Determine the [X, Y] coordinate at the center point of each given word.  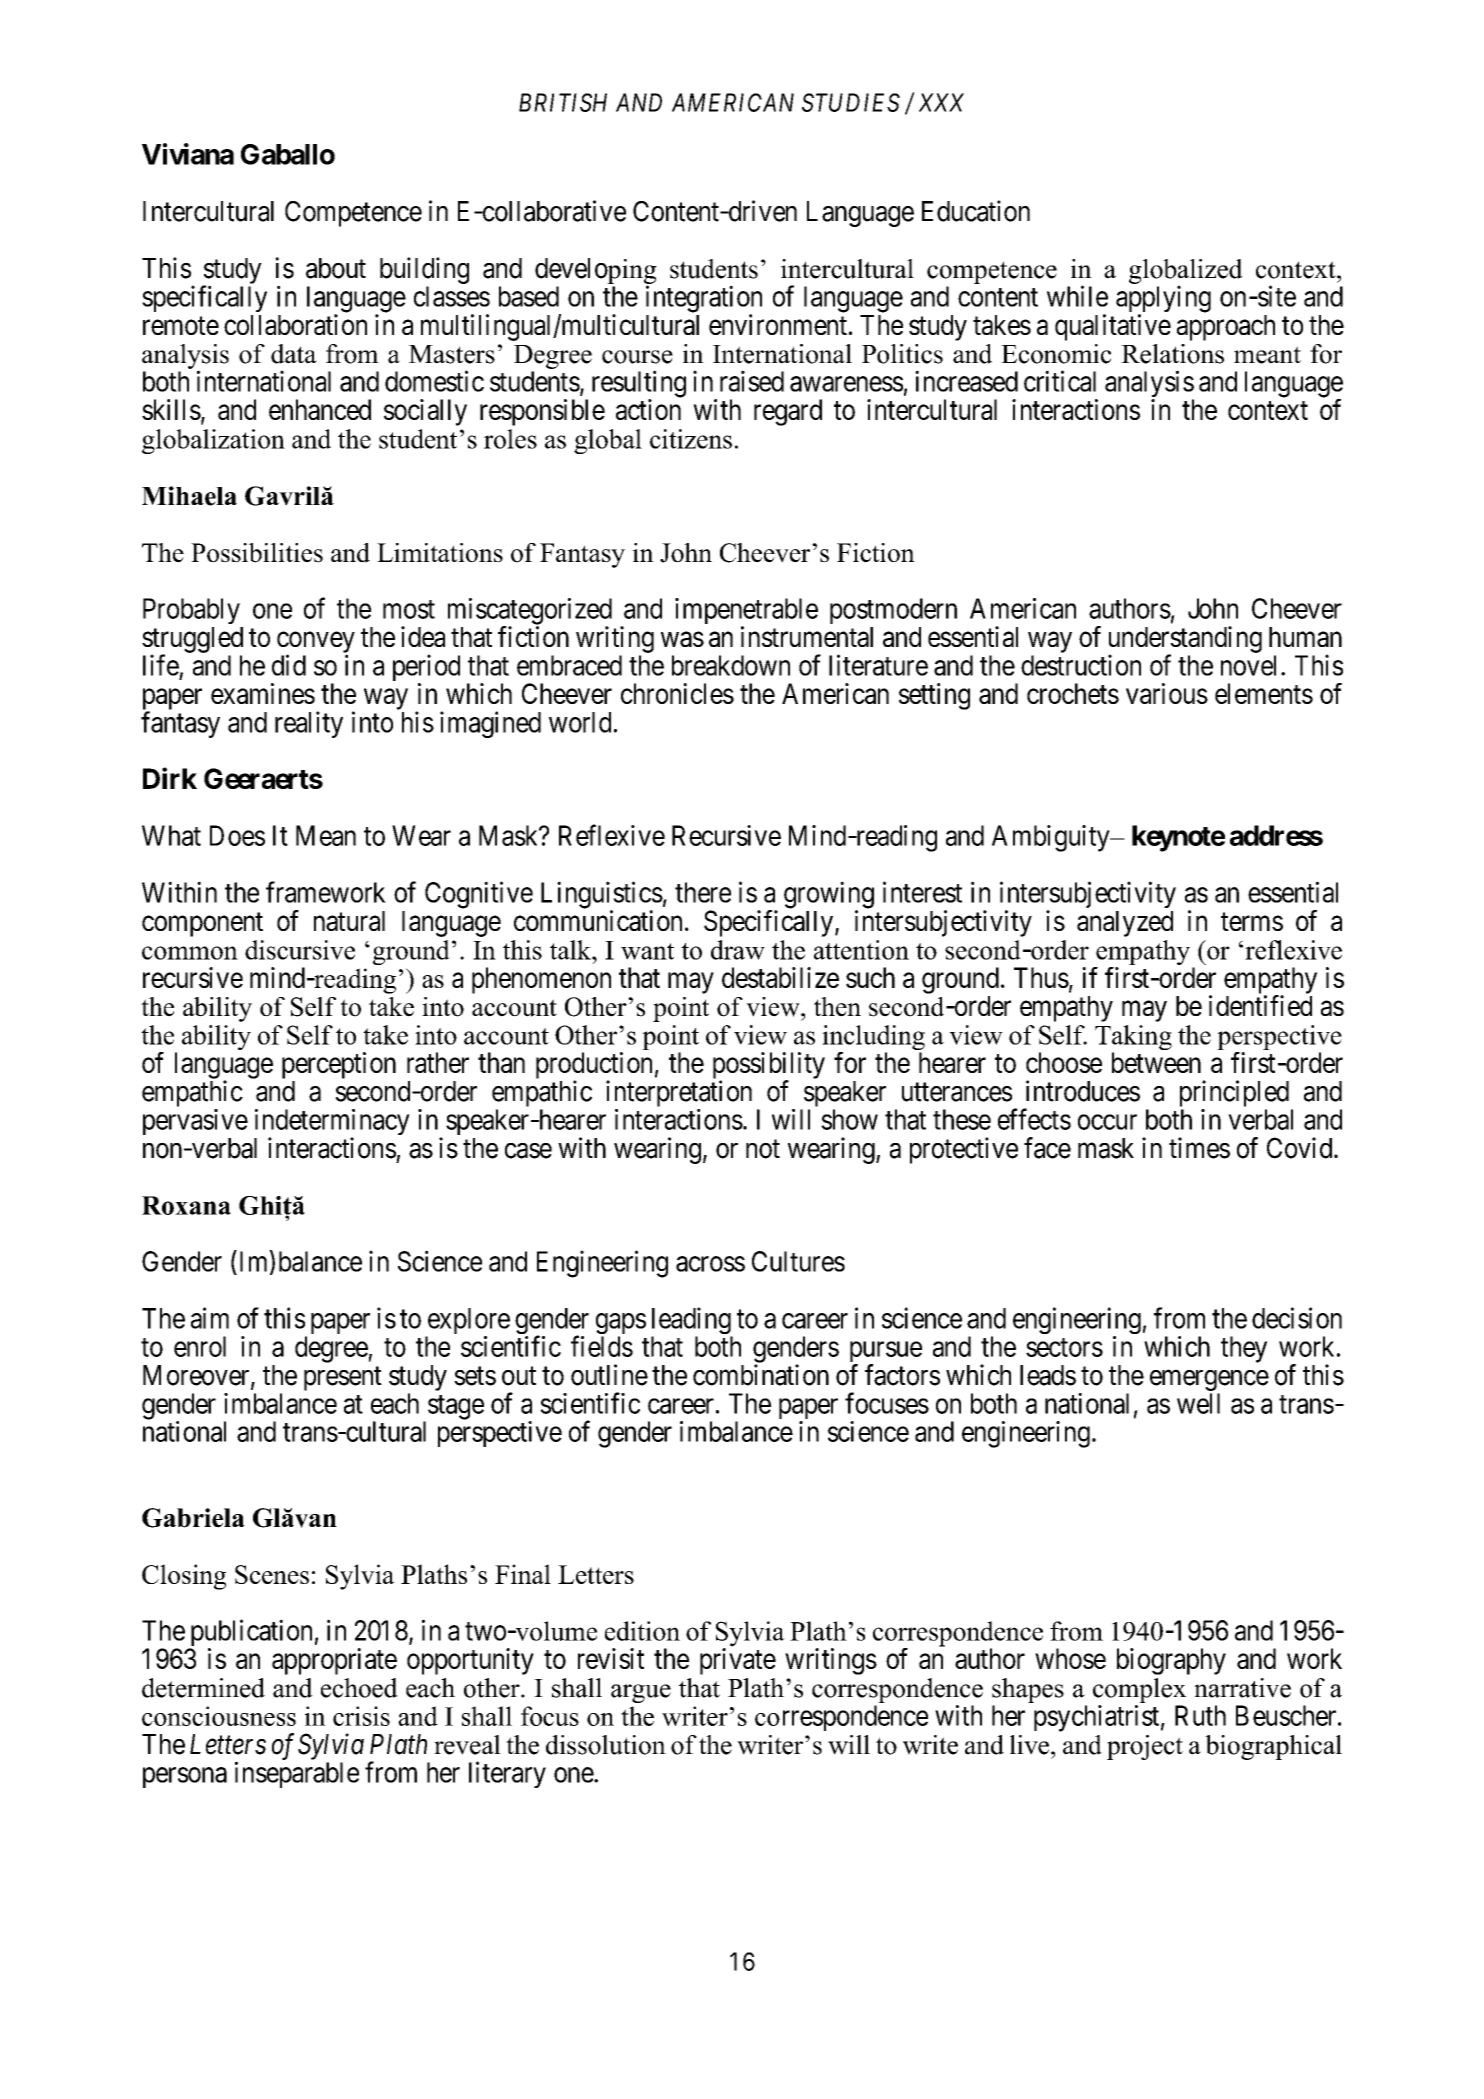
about [336, 268]
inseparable [297, 1774]
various [1167, 693]
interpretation [679, 1095]
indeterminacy [332, 1123]
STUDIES [851, 102]
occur [1107, 1122]
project [1145, 1747]
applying [1163, 300]
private [738, 1661]
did [289, 665]
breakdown [731, 665]
